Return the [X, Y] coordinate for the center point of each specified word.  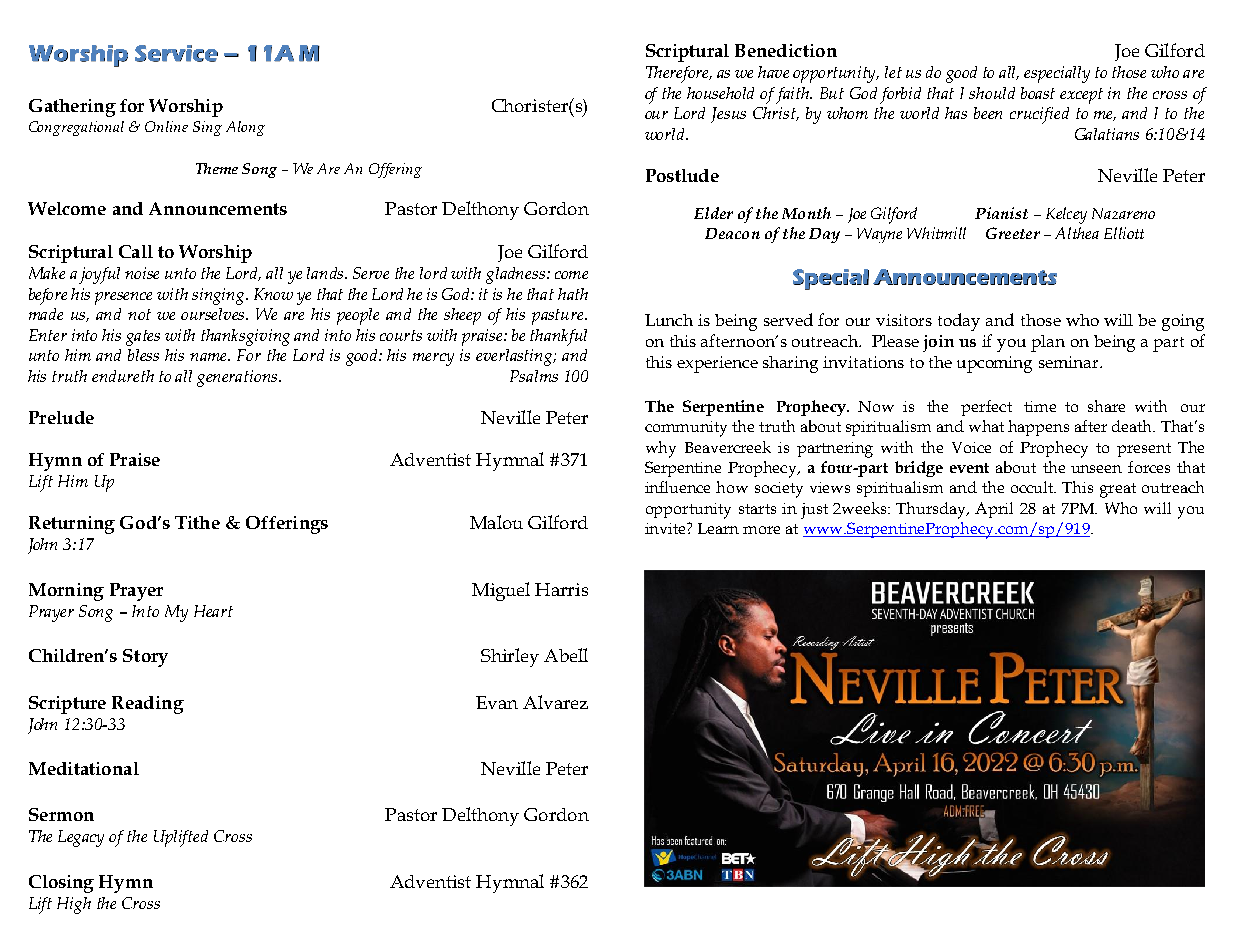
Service [176, 53]
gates [143, 338]
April [994, 510]
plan [1048, 343]
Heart [213, 611]
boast [1038, 93]
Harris [561, 589]
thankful [558, 337]
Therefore [679, 74]
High [74, 905]
